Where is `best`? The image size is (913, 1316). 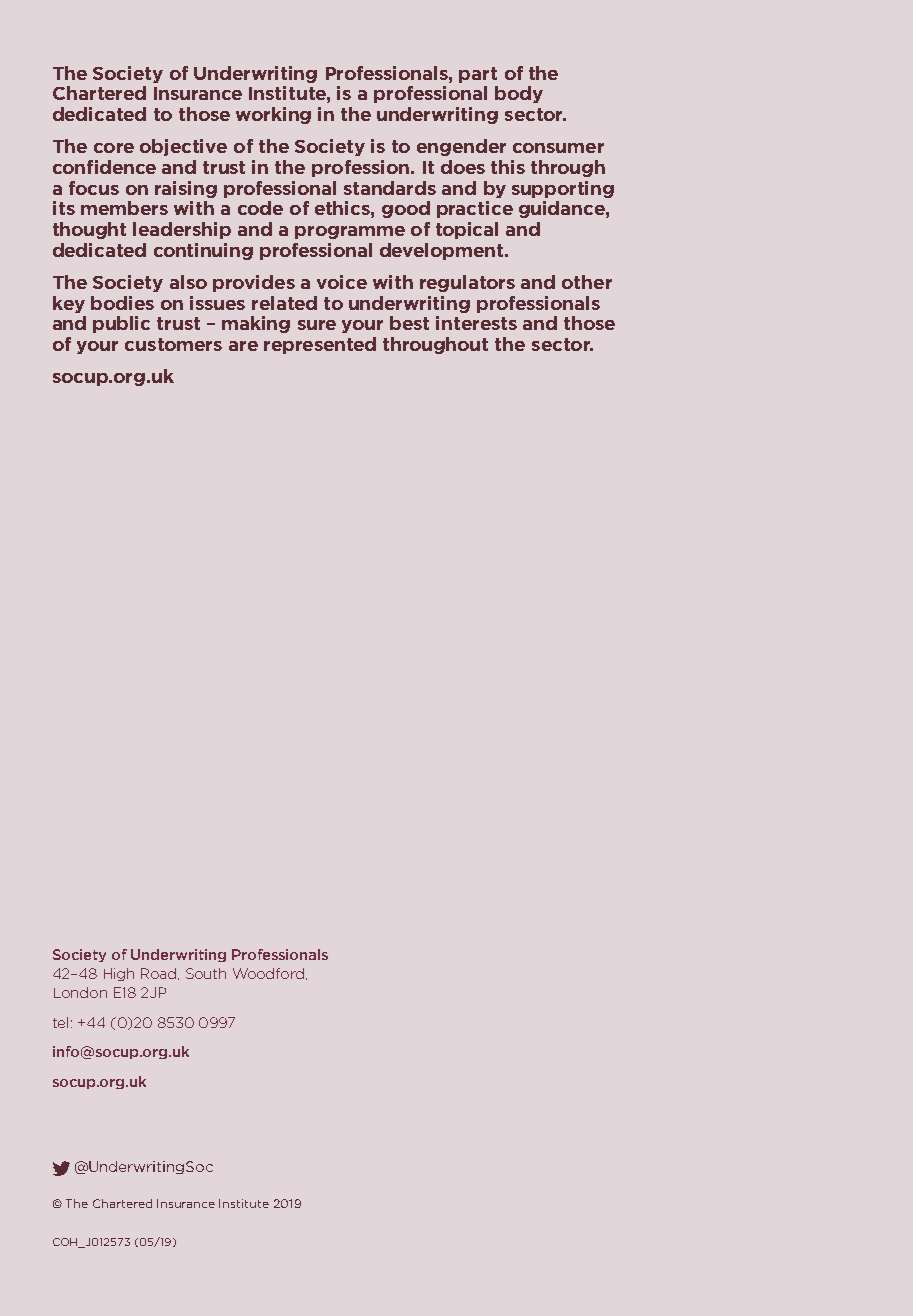
best is located at coordinates (409, 323).
